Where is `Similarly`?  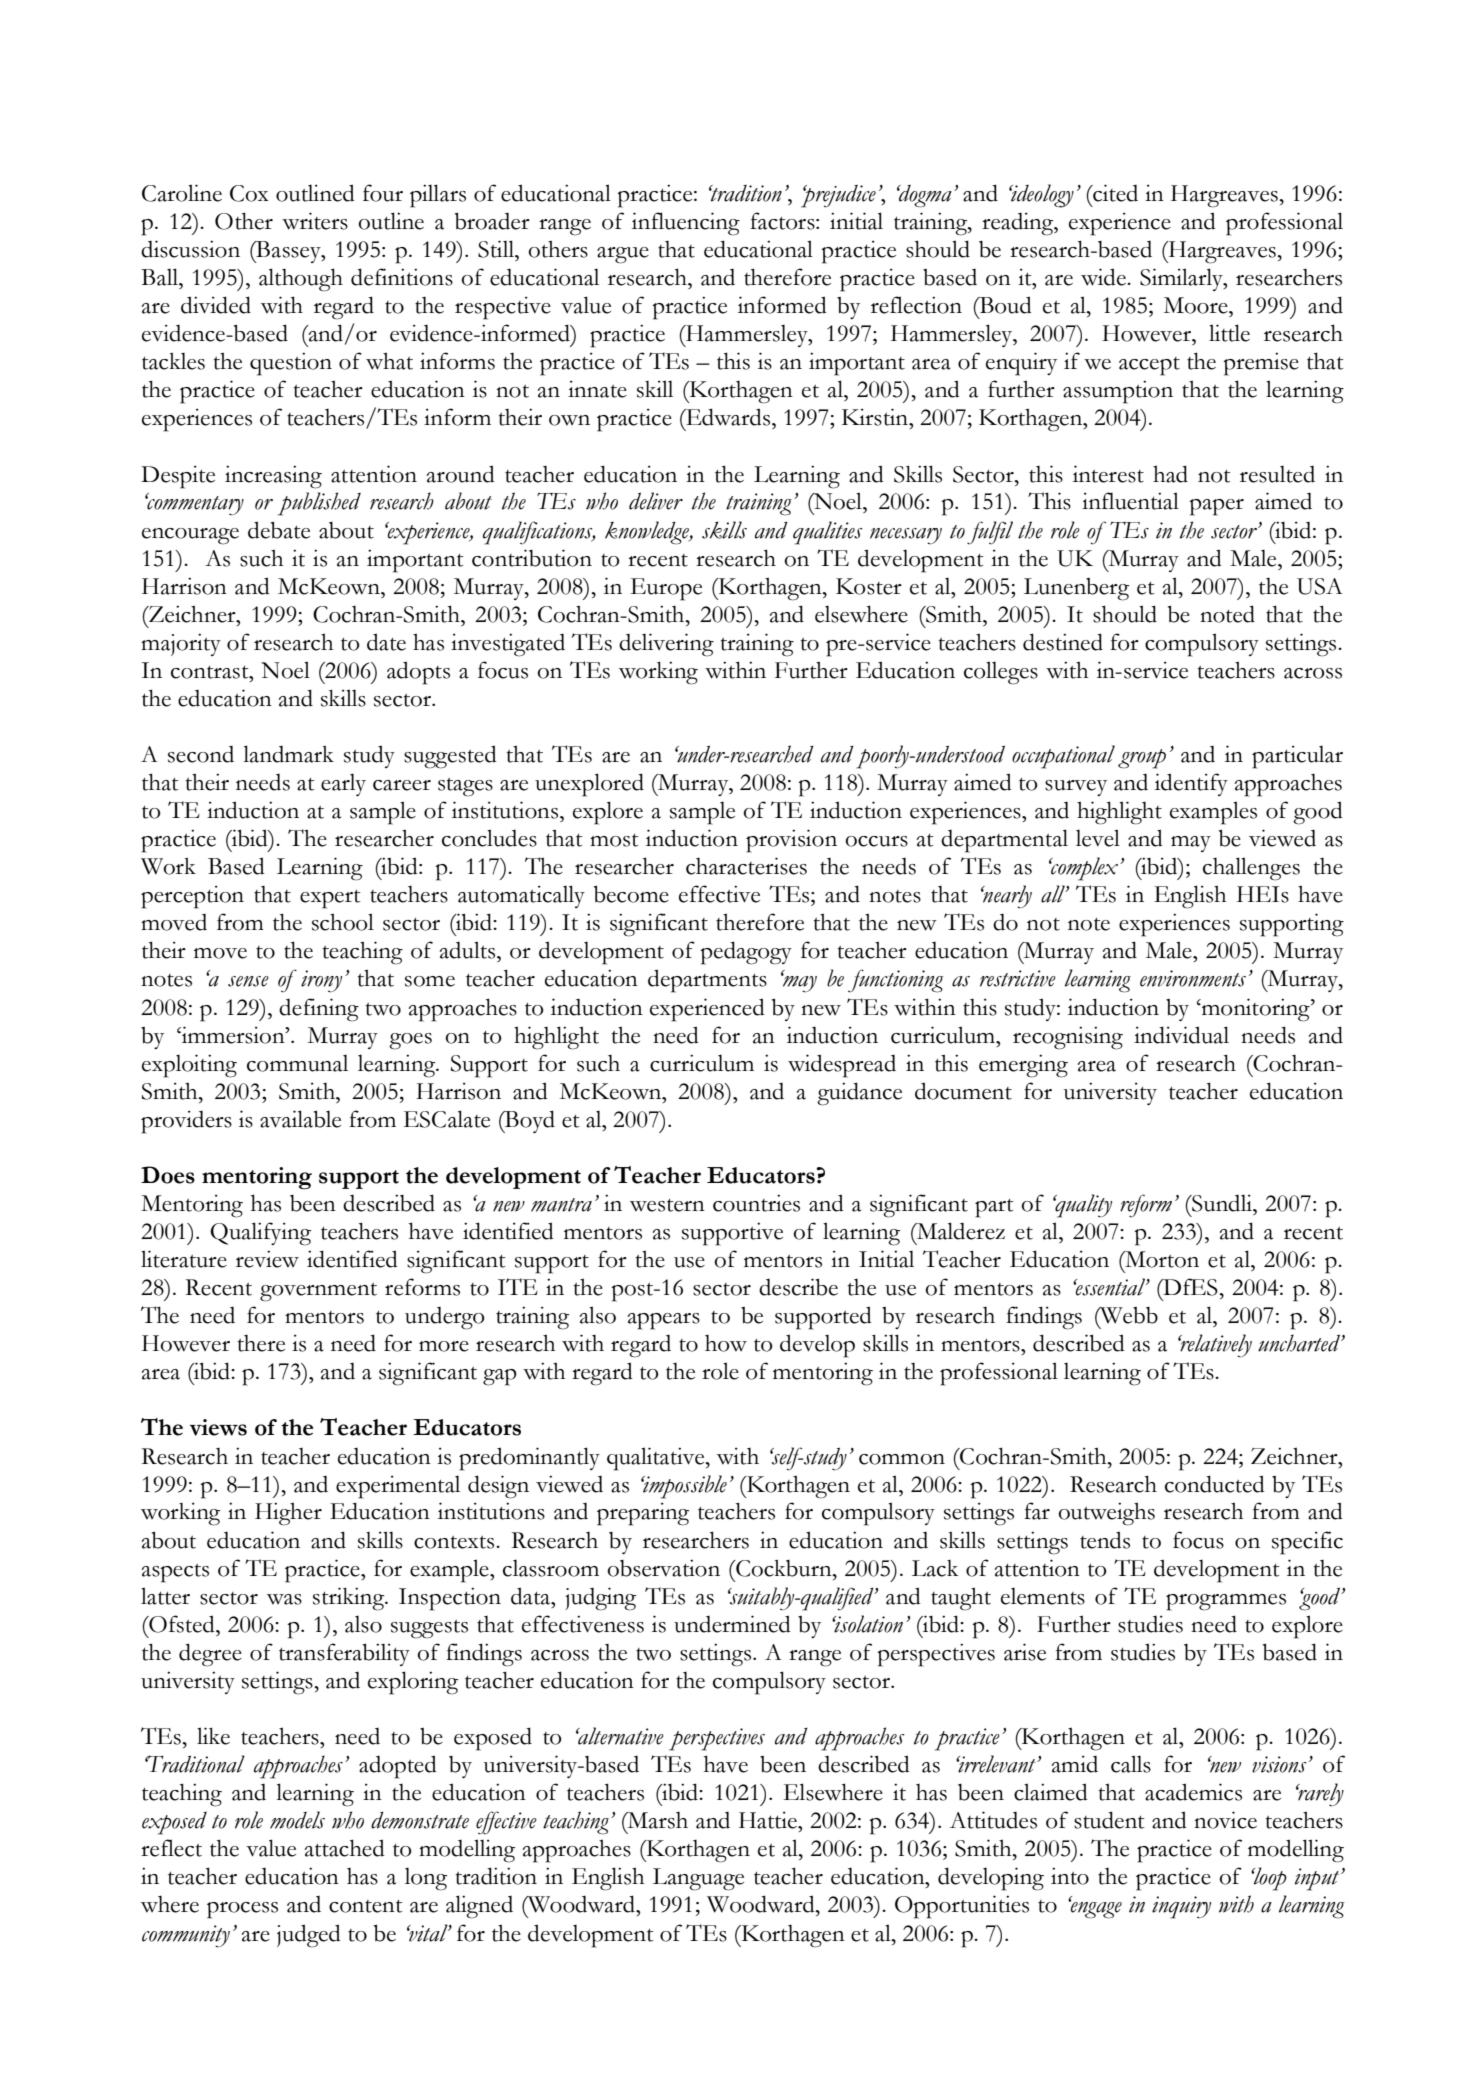 Similarly is located at coordinates (1182, 279).
